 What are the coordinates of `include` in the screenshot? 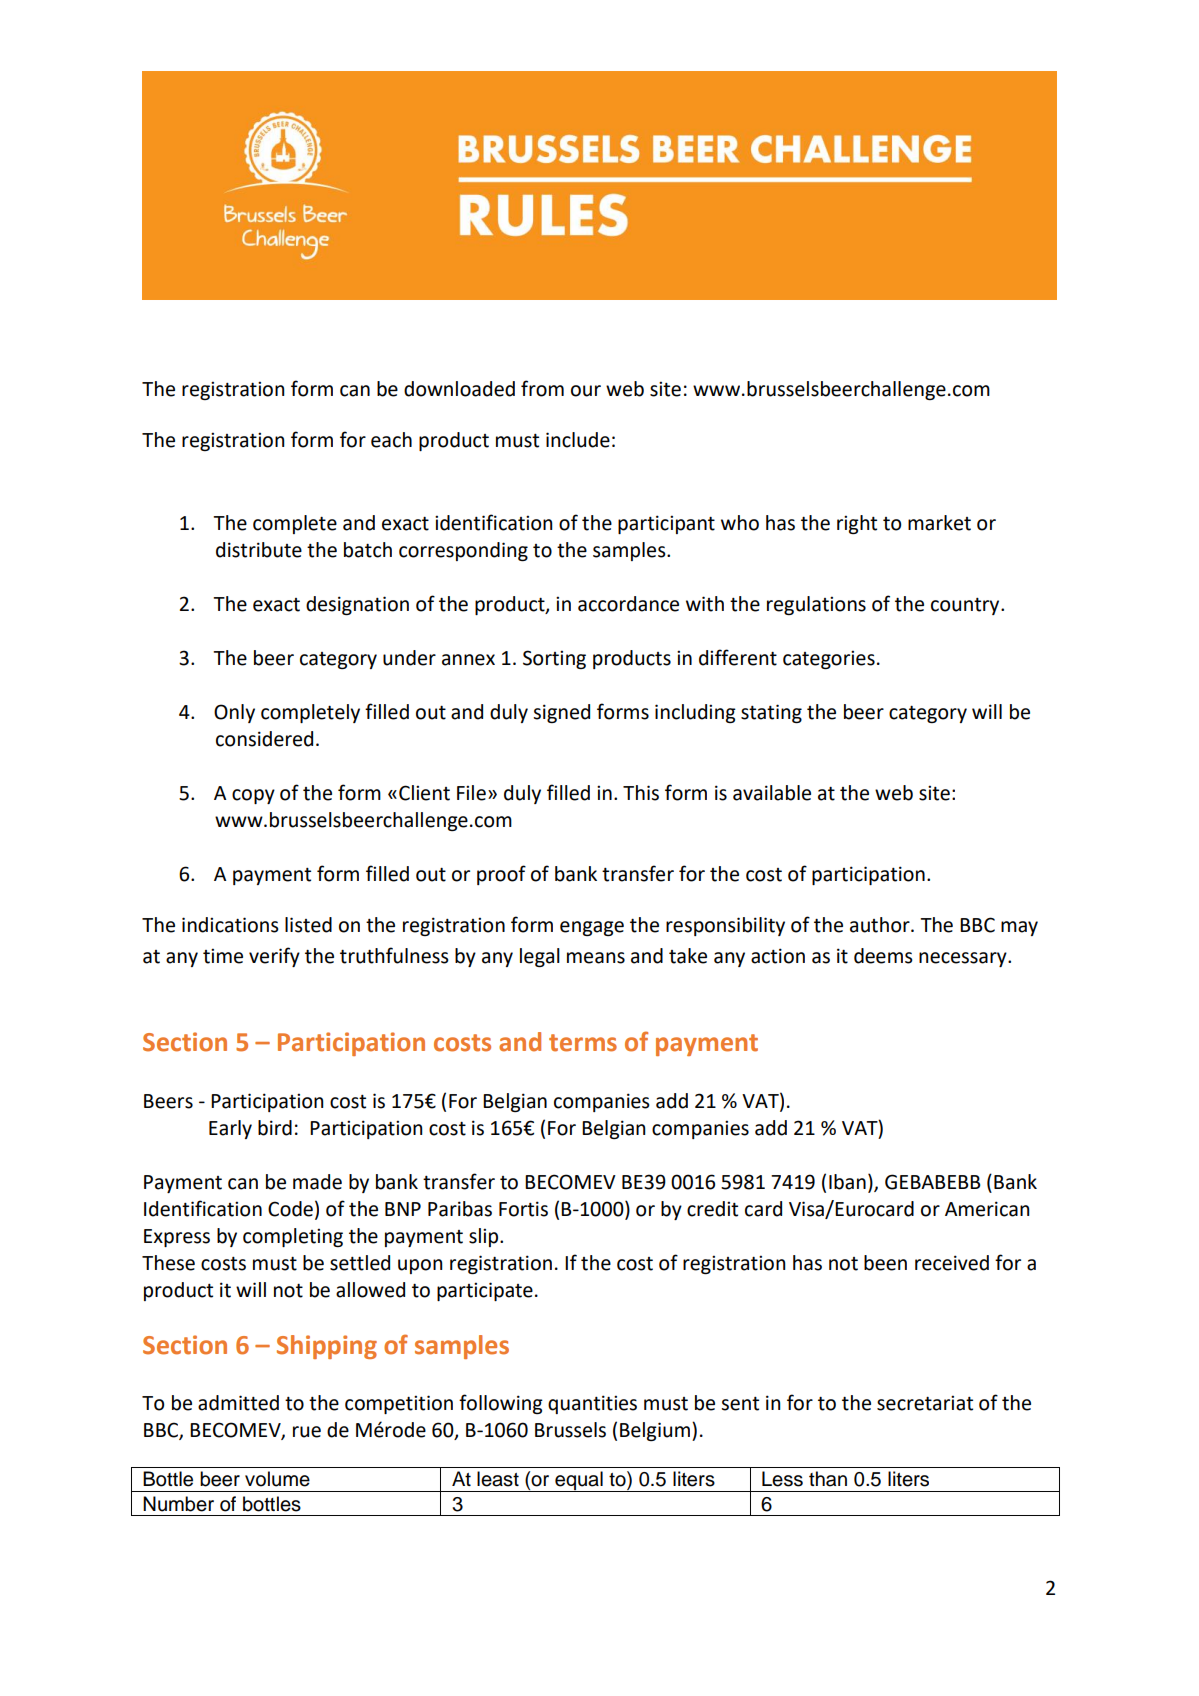 It's located at (578, 440).
